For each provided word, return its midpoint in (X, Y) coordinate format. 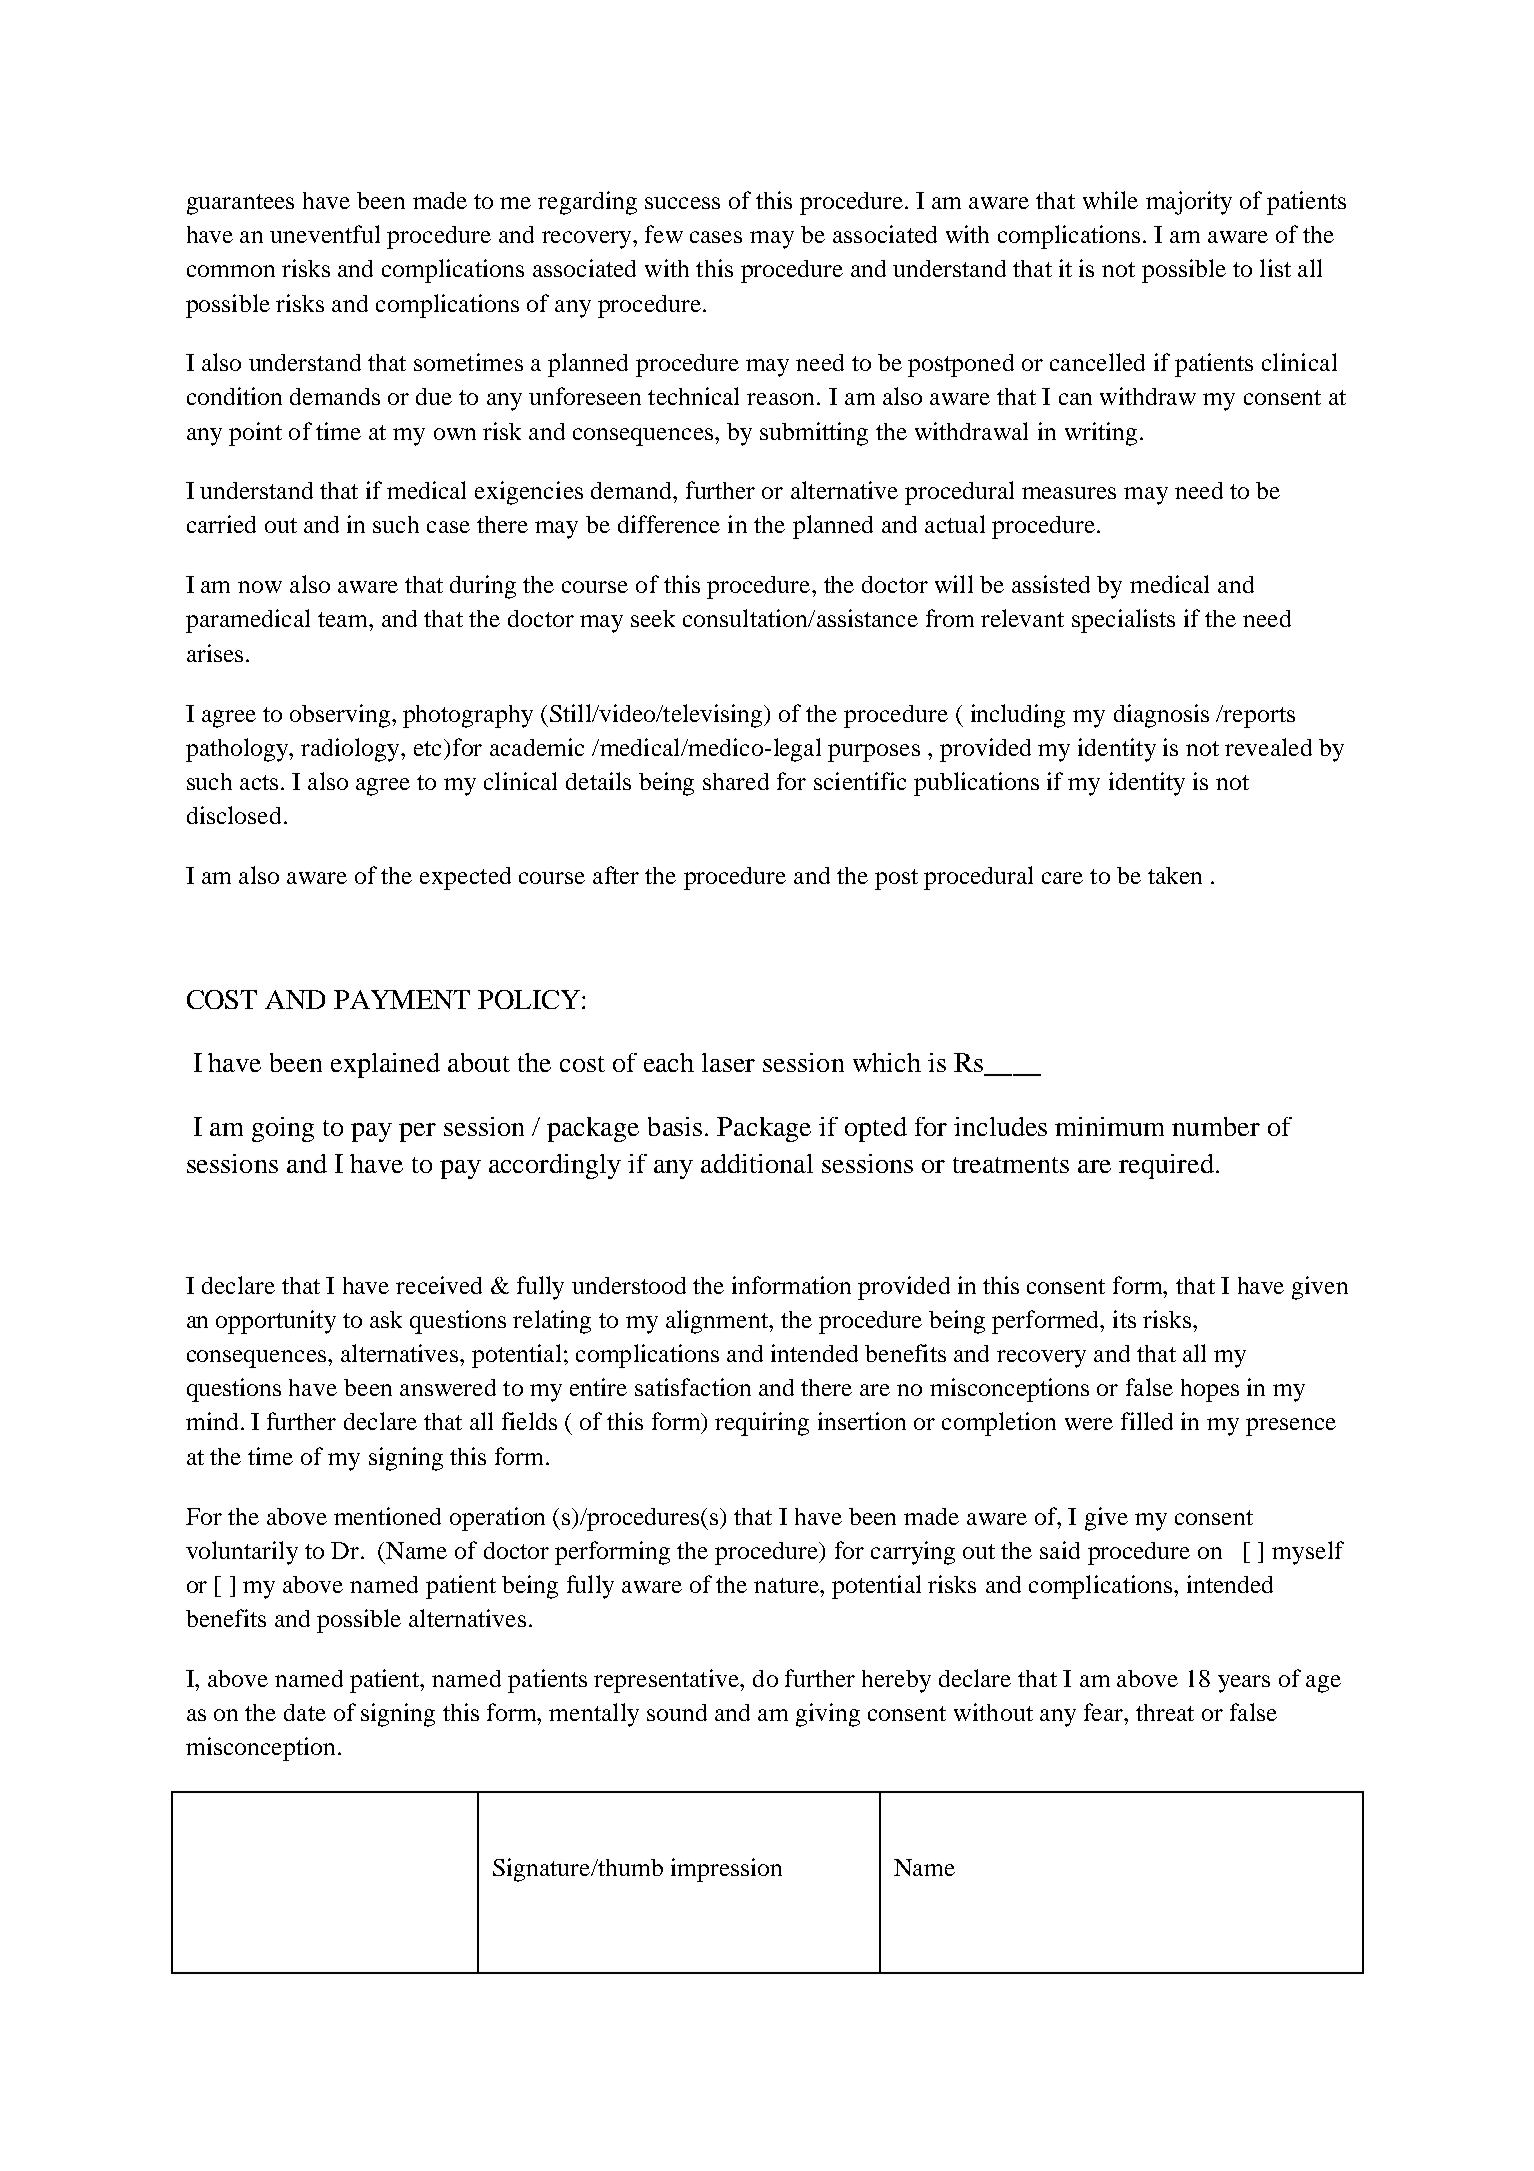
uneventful (325, 234)
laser (728, 1062)
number (1216, 1126)
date (305, 1712)
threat (1165, 1712)
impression (726, 1870)
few (664, 234)
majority (1189, 203)
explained (385, 1065)
